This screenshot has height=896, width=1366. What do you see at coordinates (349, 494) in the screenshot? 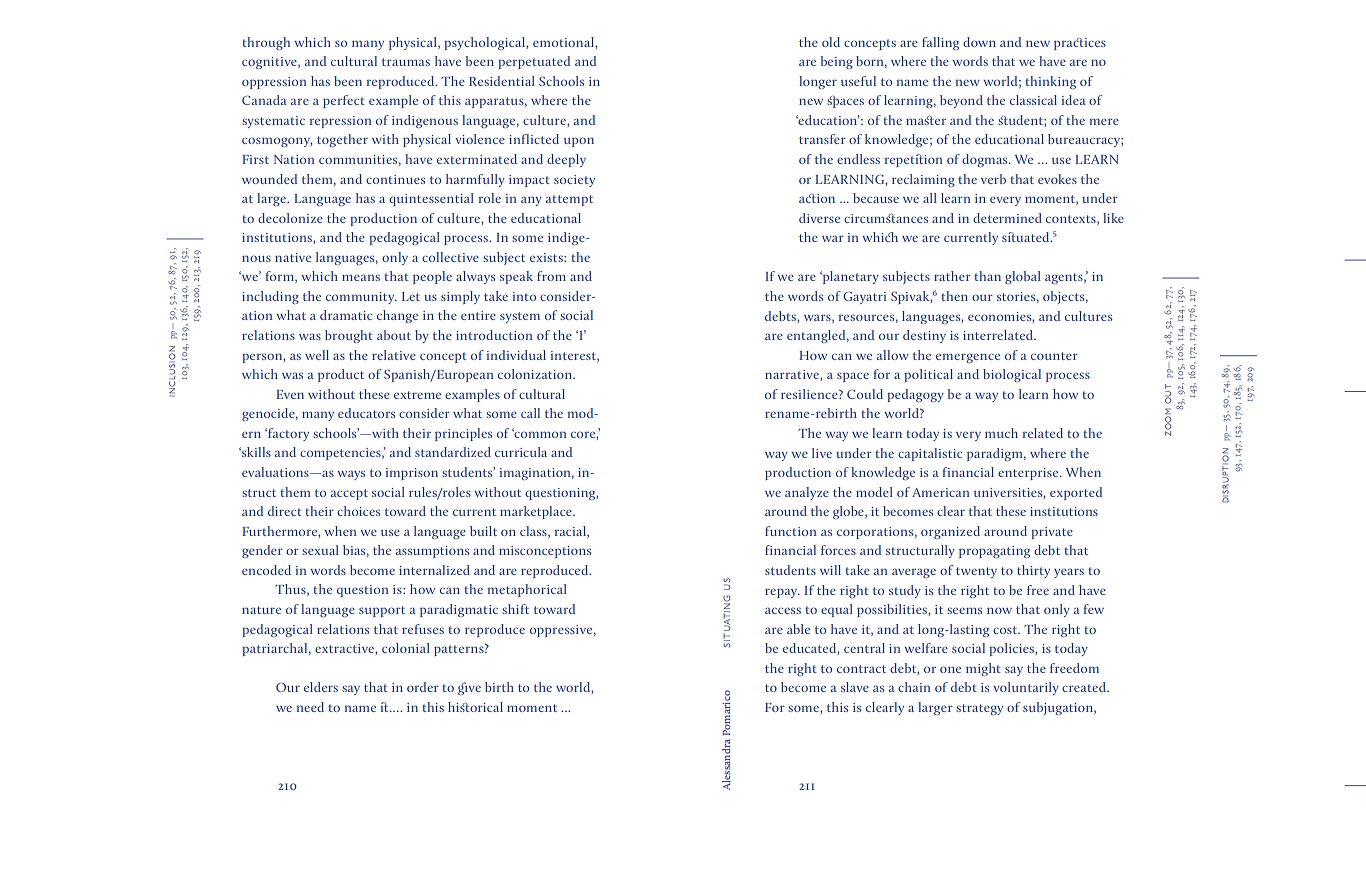
I see `accept` at bounding box center [349, 494].
